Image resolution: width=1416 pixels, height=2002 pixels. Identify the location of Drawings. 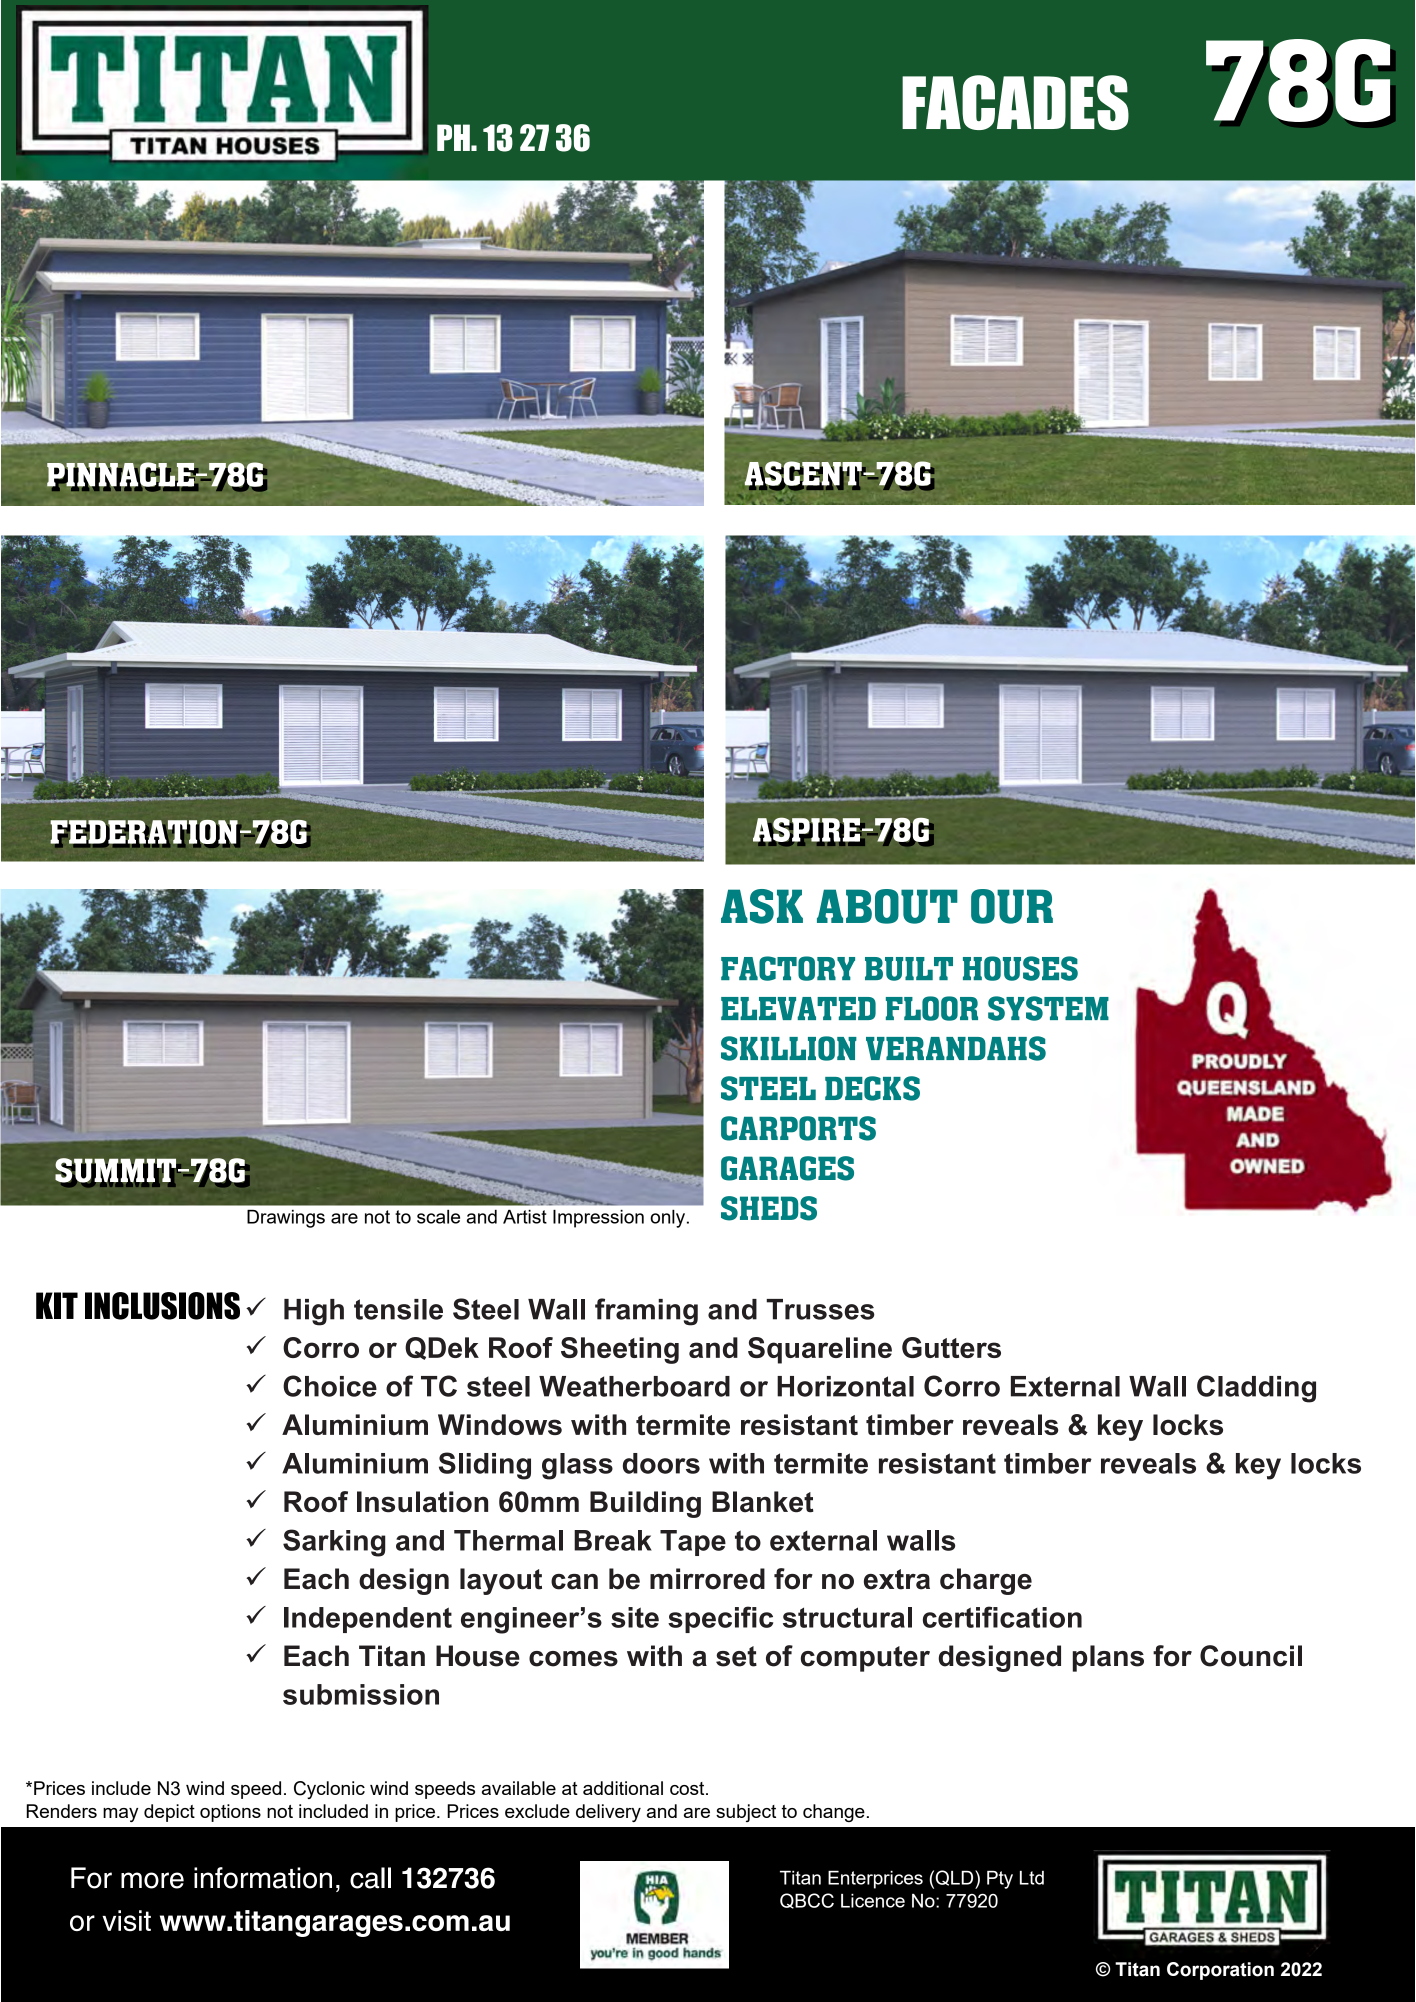
(286, 1219).
